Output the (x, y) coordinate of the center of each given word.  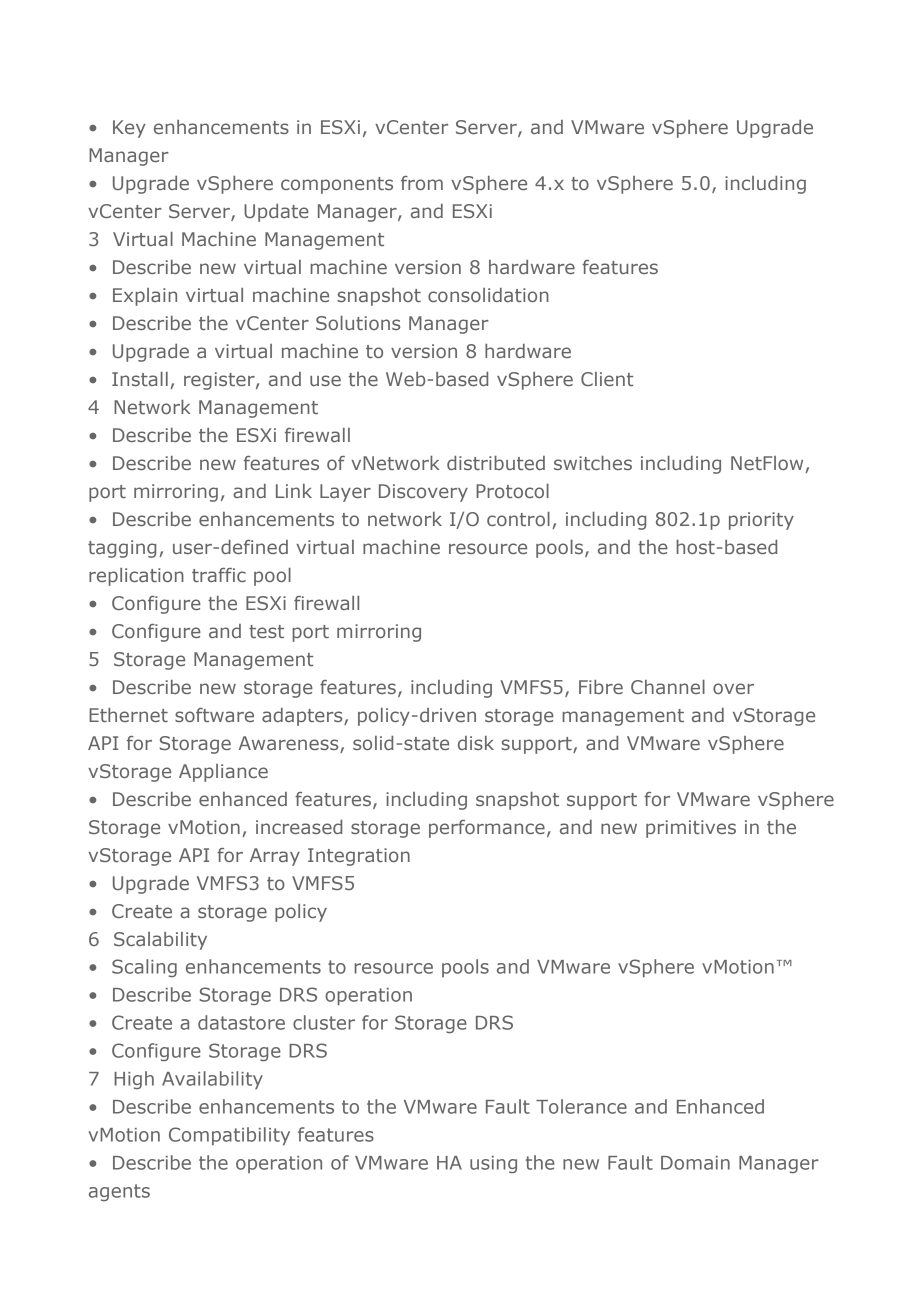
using (493, 1164)
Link (294, 491)
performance (487, 829)
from (422, 183)
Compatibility (229, 1136)
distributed (496, 463)
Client (607, 379)
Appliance (223, 773)
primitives (691, 829)
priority (761, 521)
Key (129, 129)
